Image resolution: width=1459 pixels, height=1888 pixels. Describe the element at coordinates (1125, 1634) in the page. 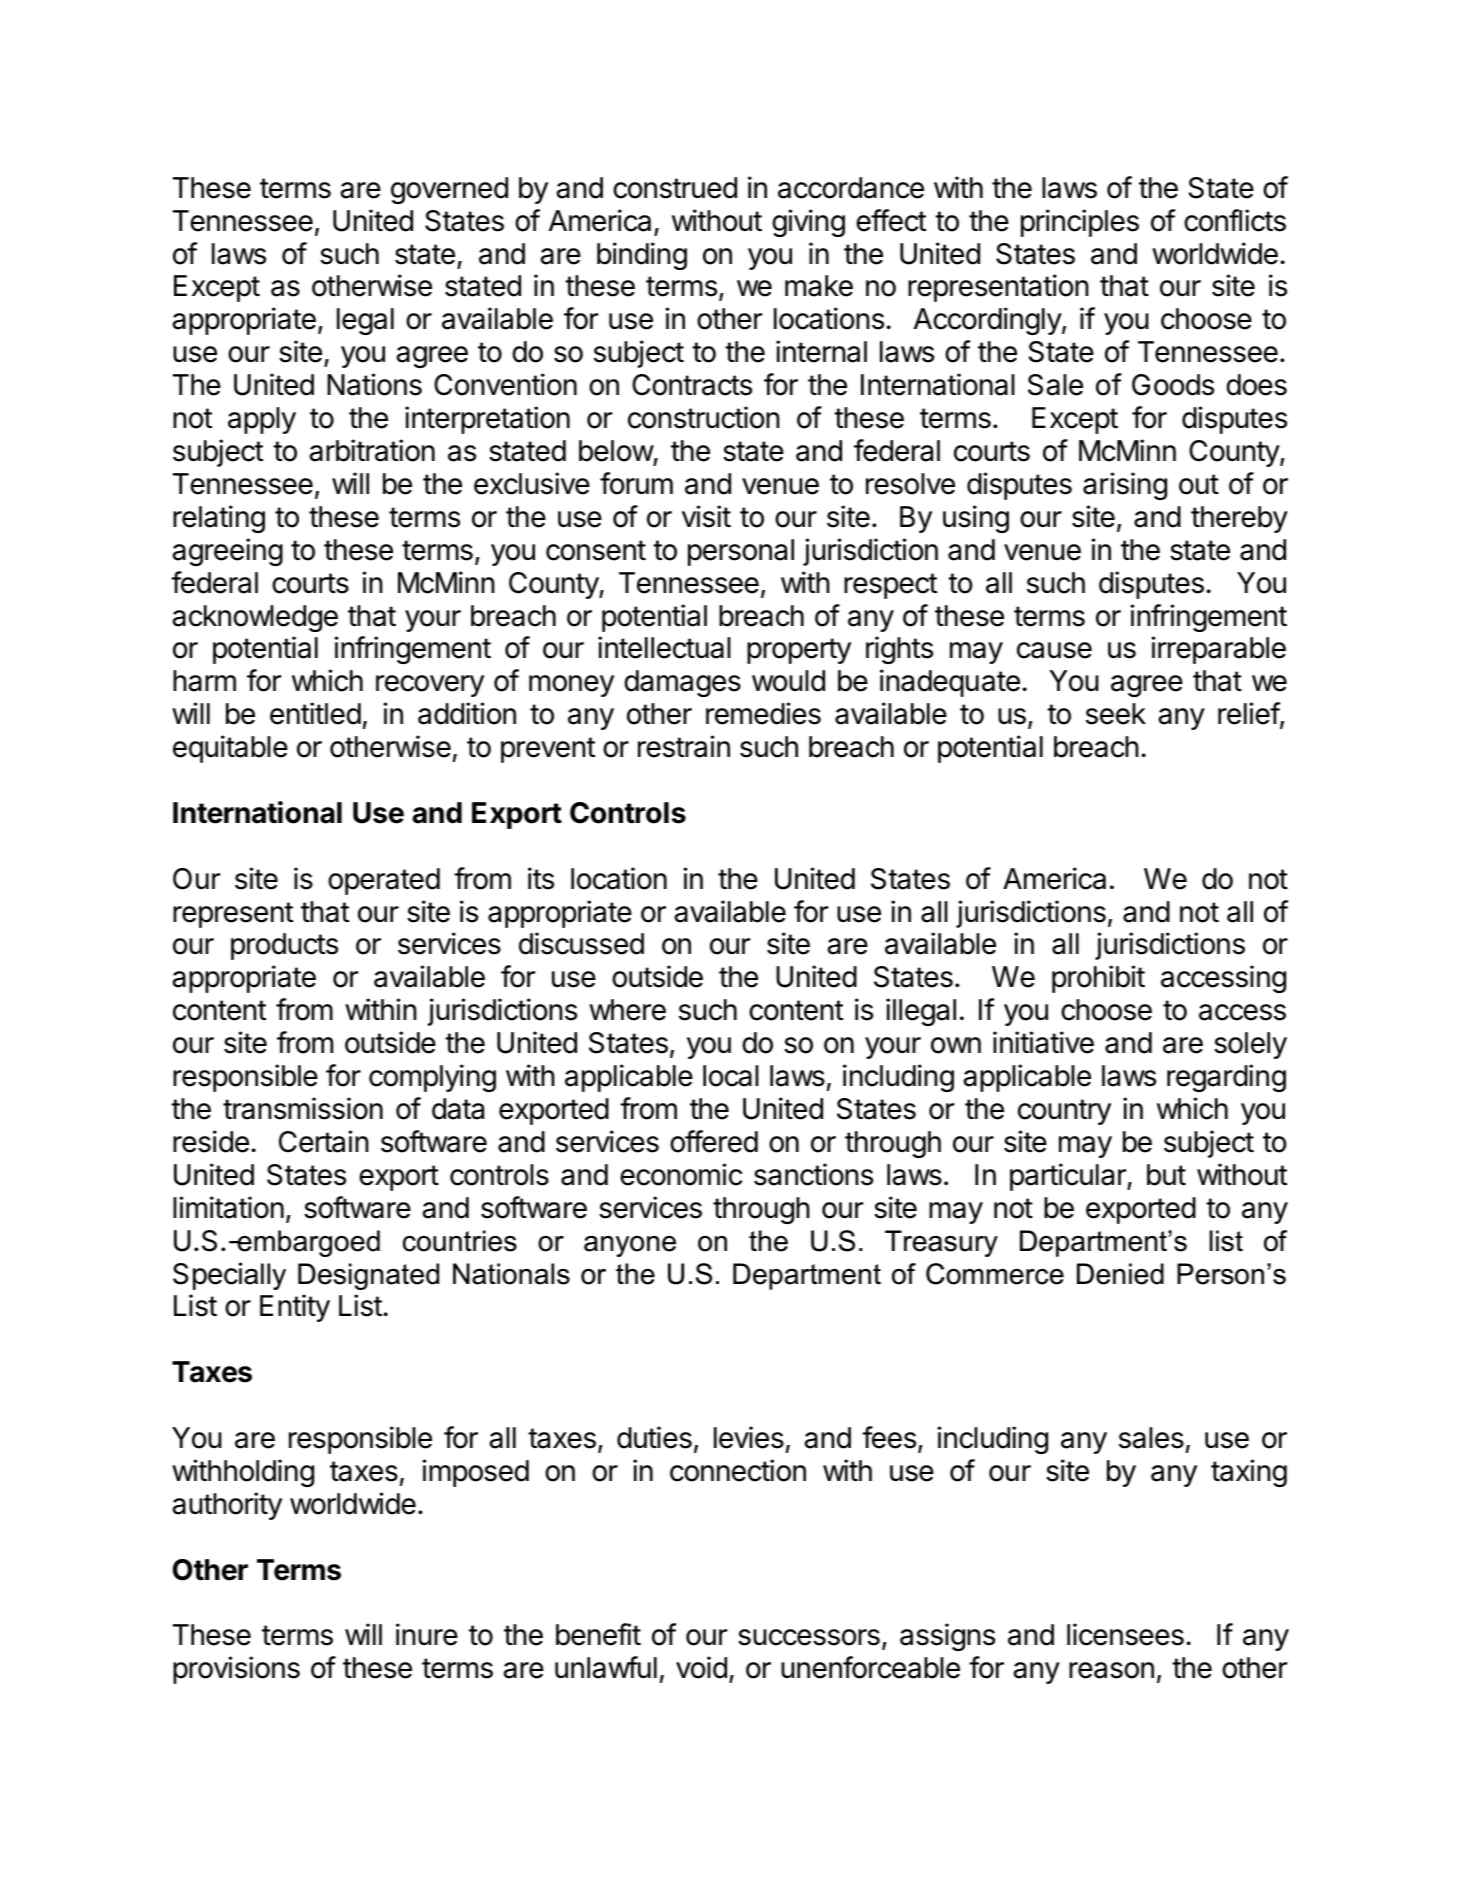

I see `licensees` at that location.
